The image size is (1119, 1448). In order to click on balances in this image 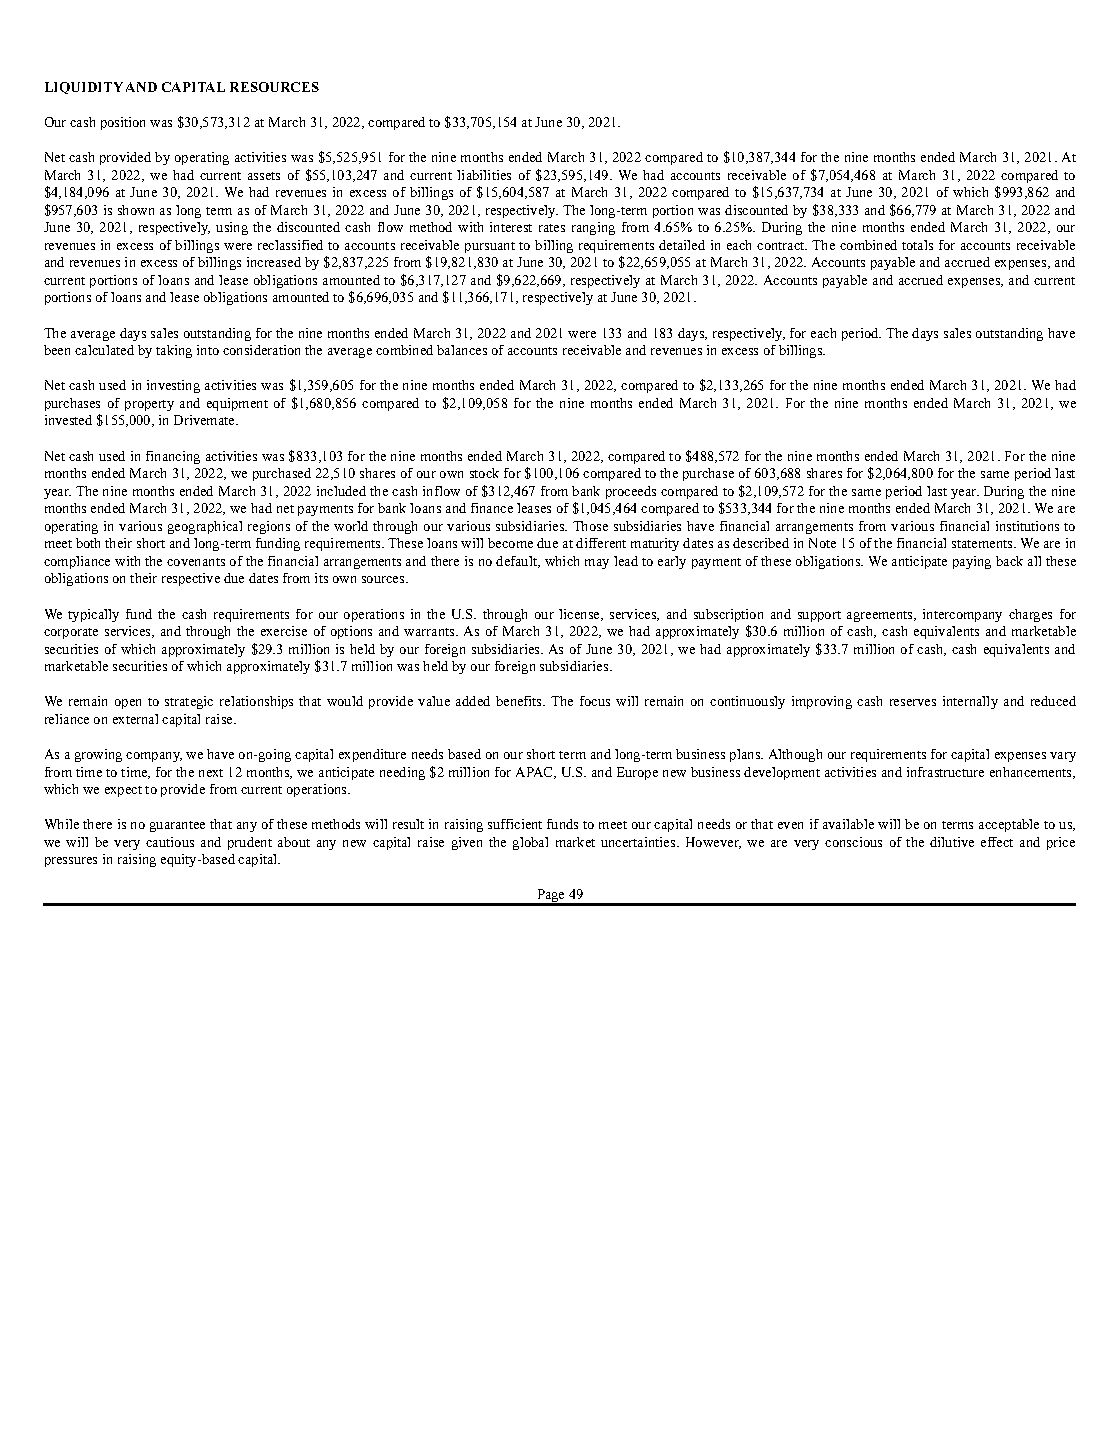, I will do `click(462, 350)`.
